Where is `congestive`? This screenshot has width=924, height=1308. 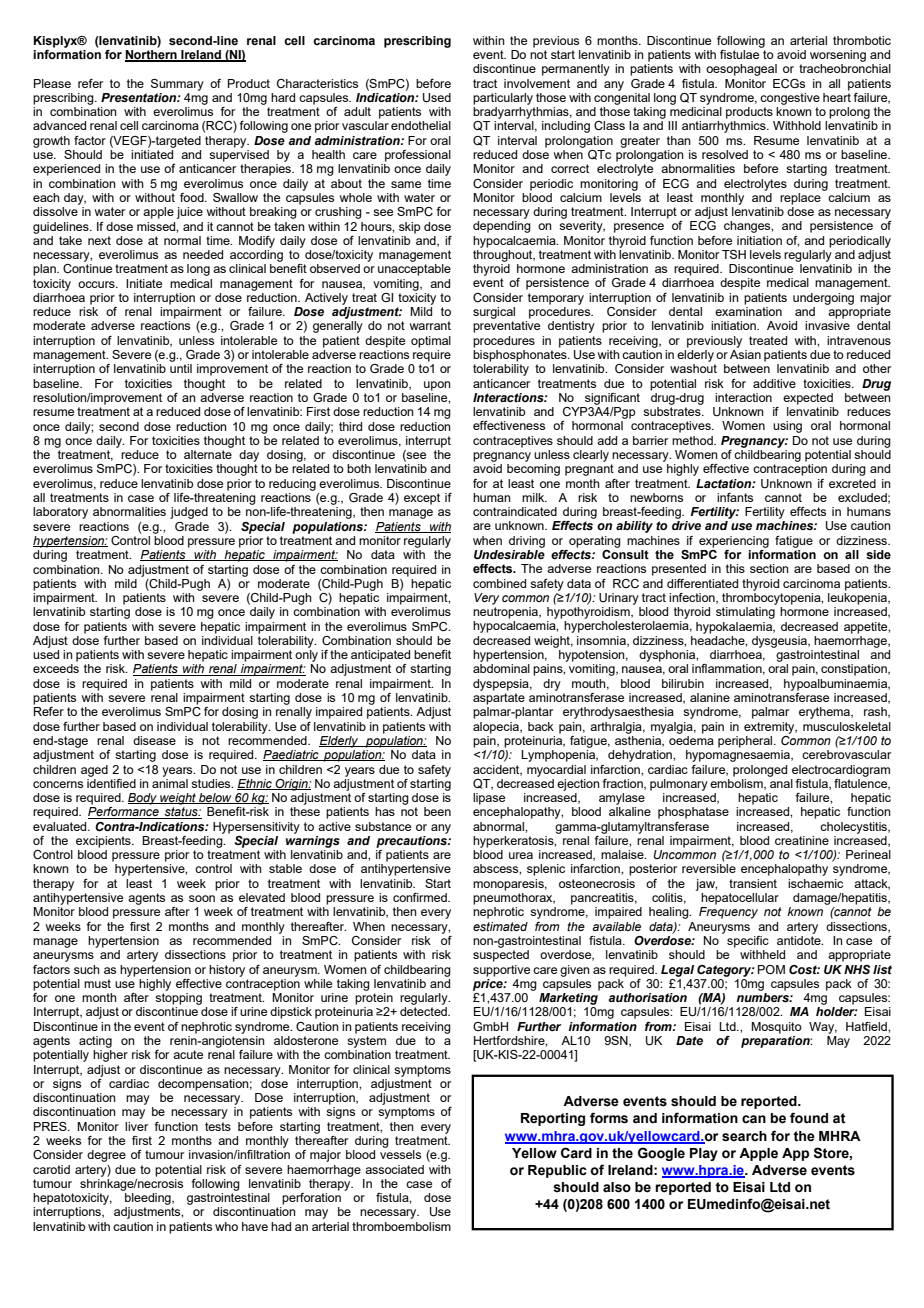 congestive is located at coordinates (790, 99).
